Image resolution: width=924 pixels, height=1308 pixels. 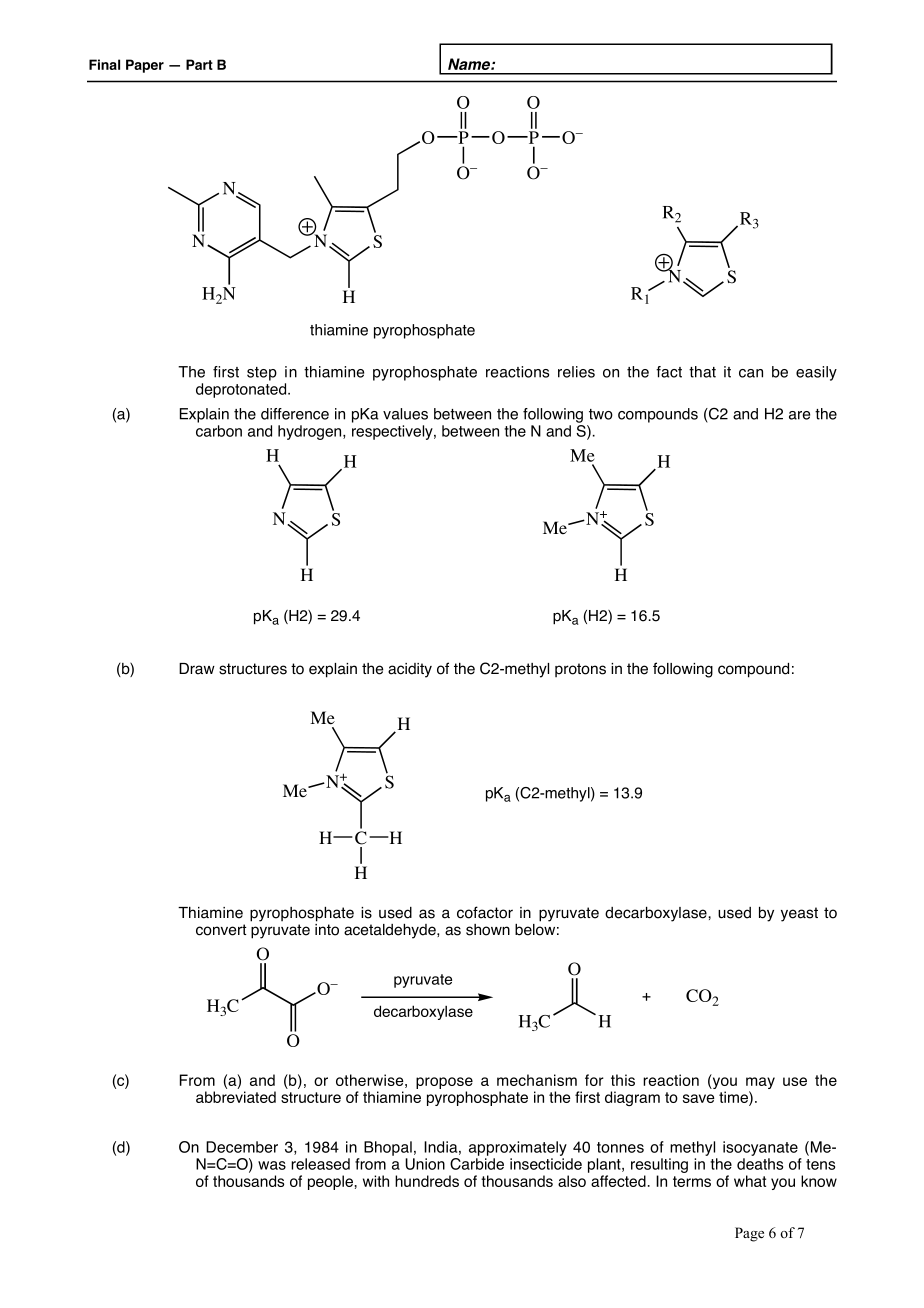 What do you see at coordinates (580, 670) in the screenshot?
I see `protons` at bounding box center [580, 670].
